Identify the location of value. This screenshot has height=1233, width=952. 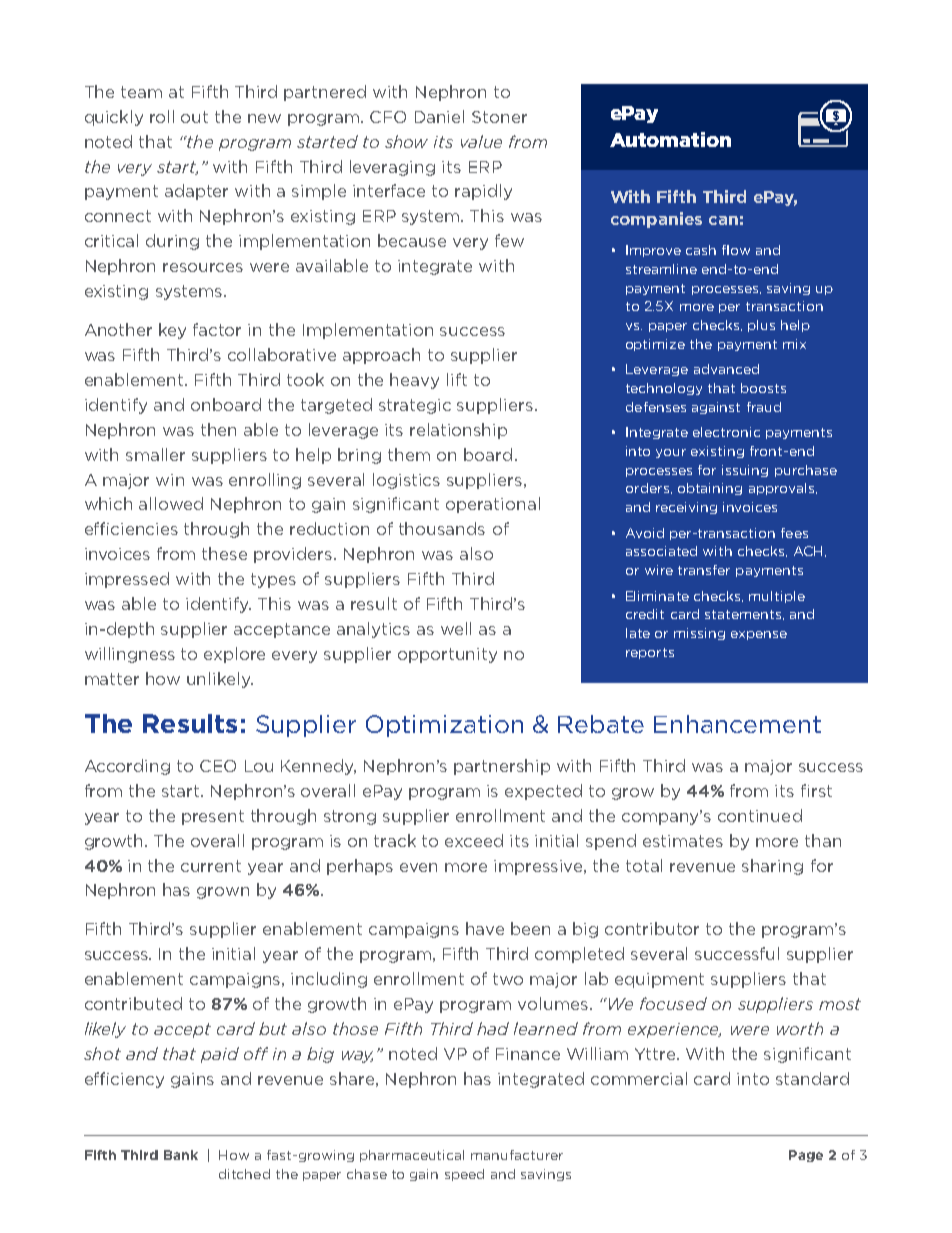
(481, 141).
